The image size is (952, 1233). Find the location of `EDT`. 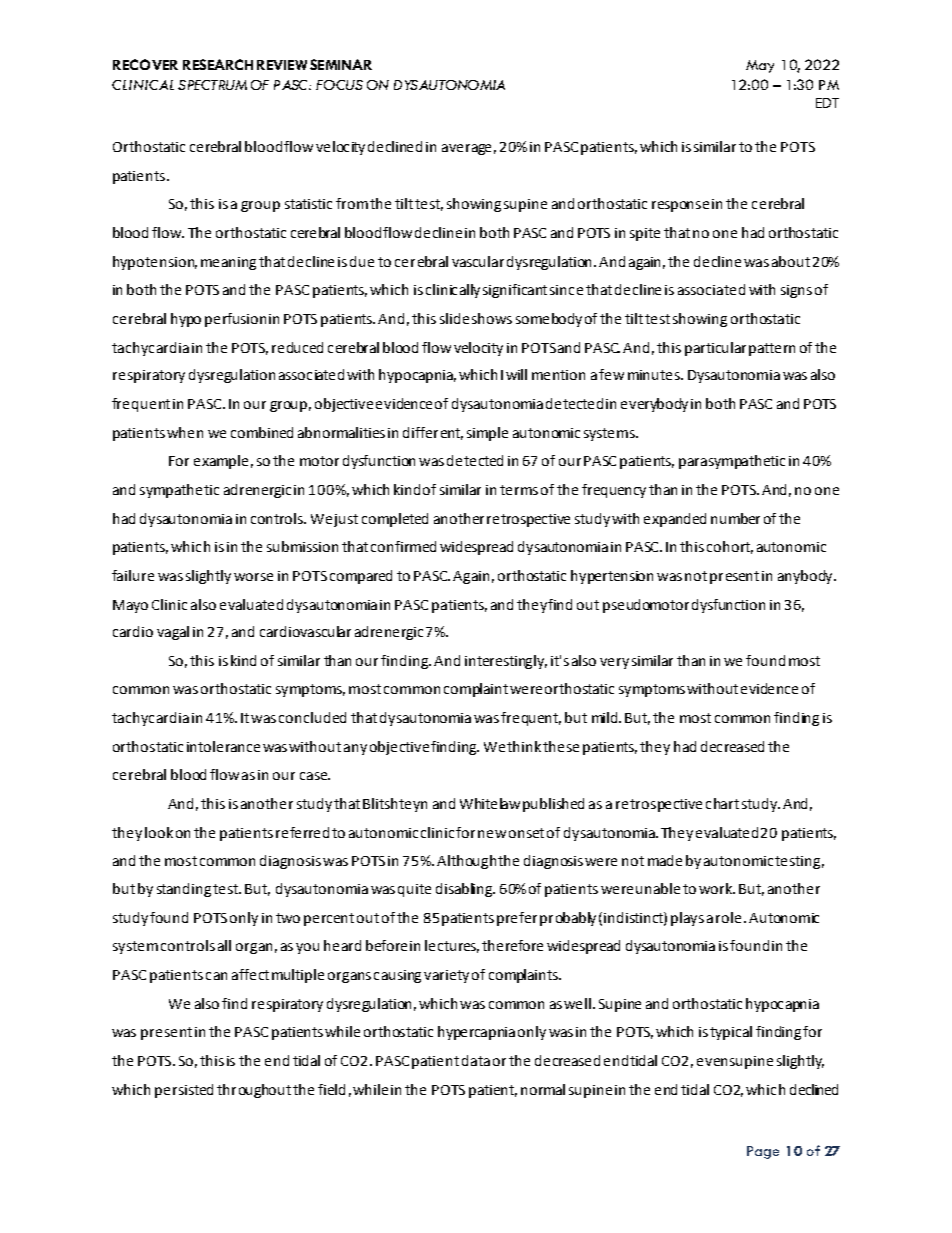

EDT is located at coordinates (827, 103).
